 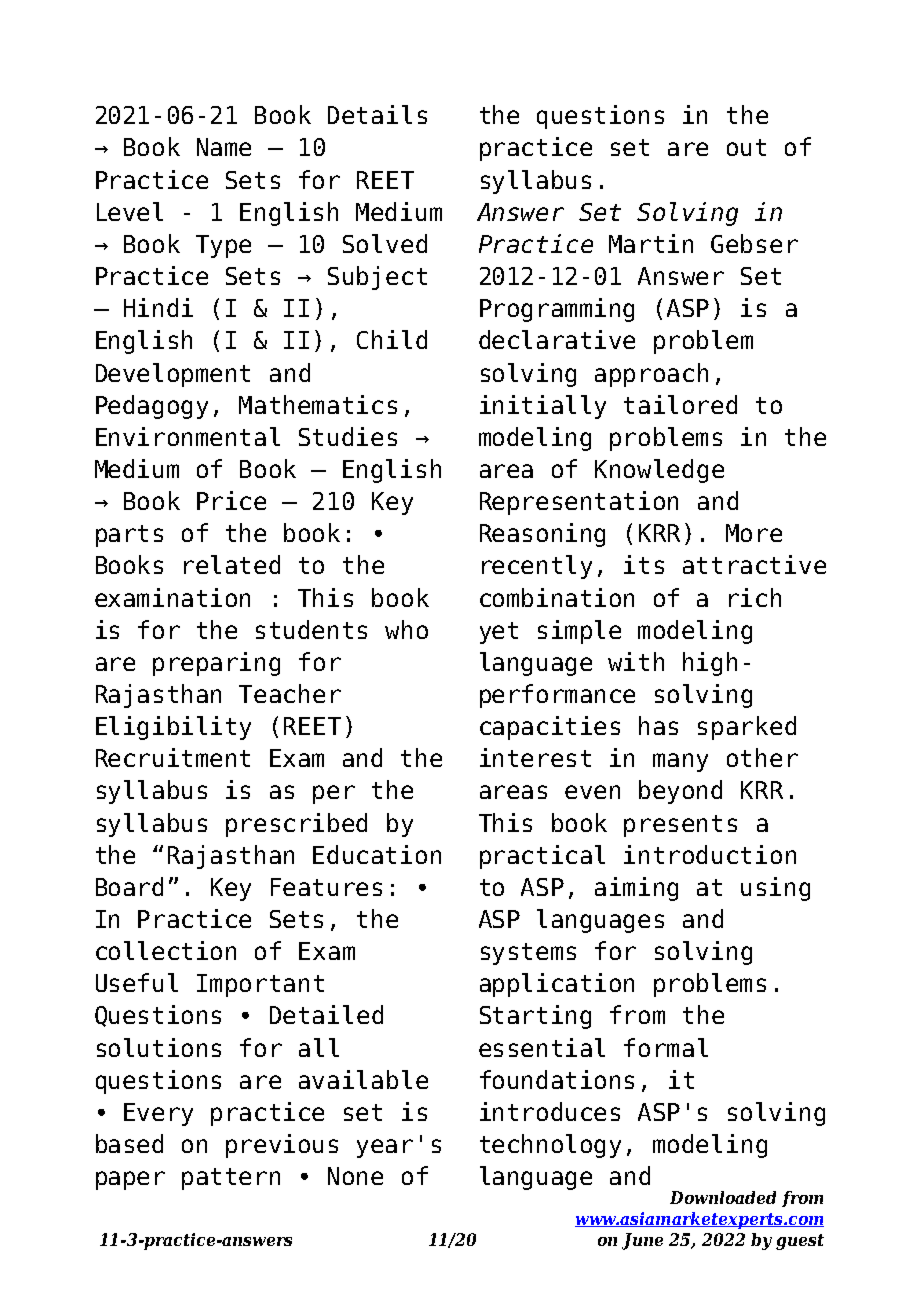 I want to click on tailored, so click(x=680, y=404).
